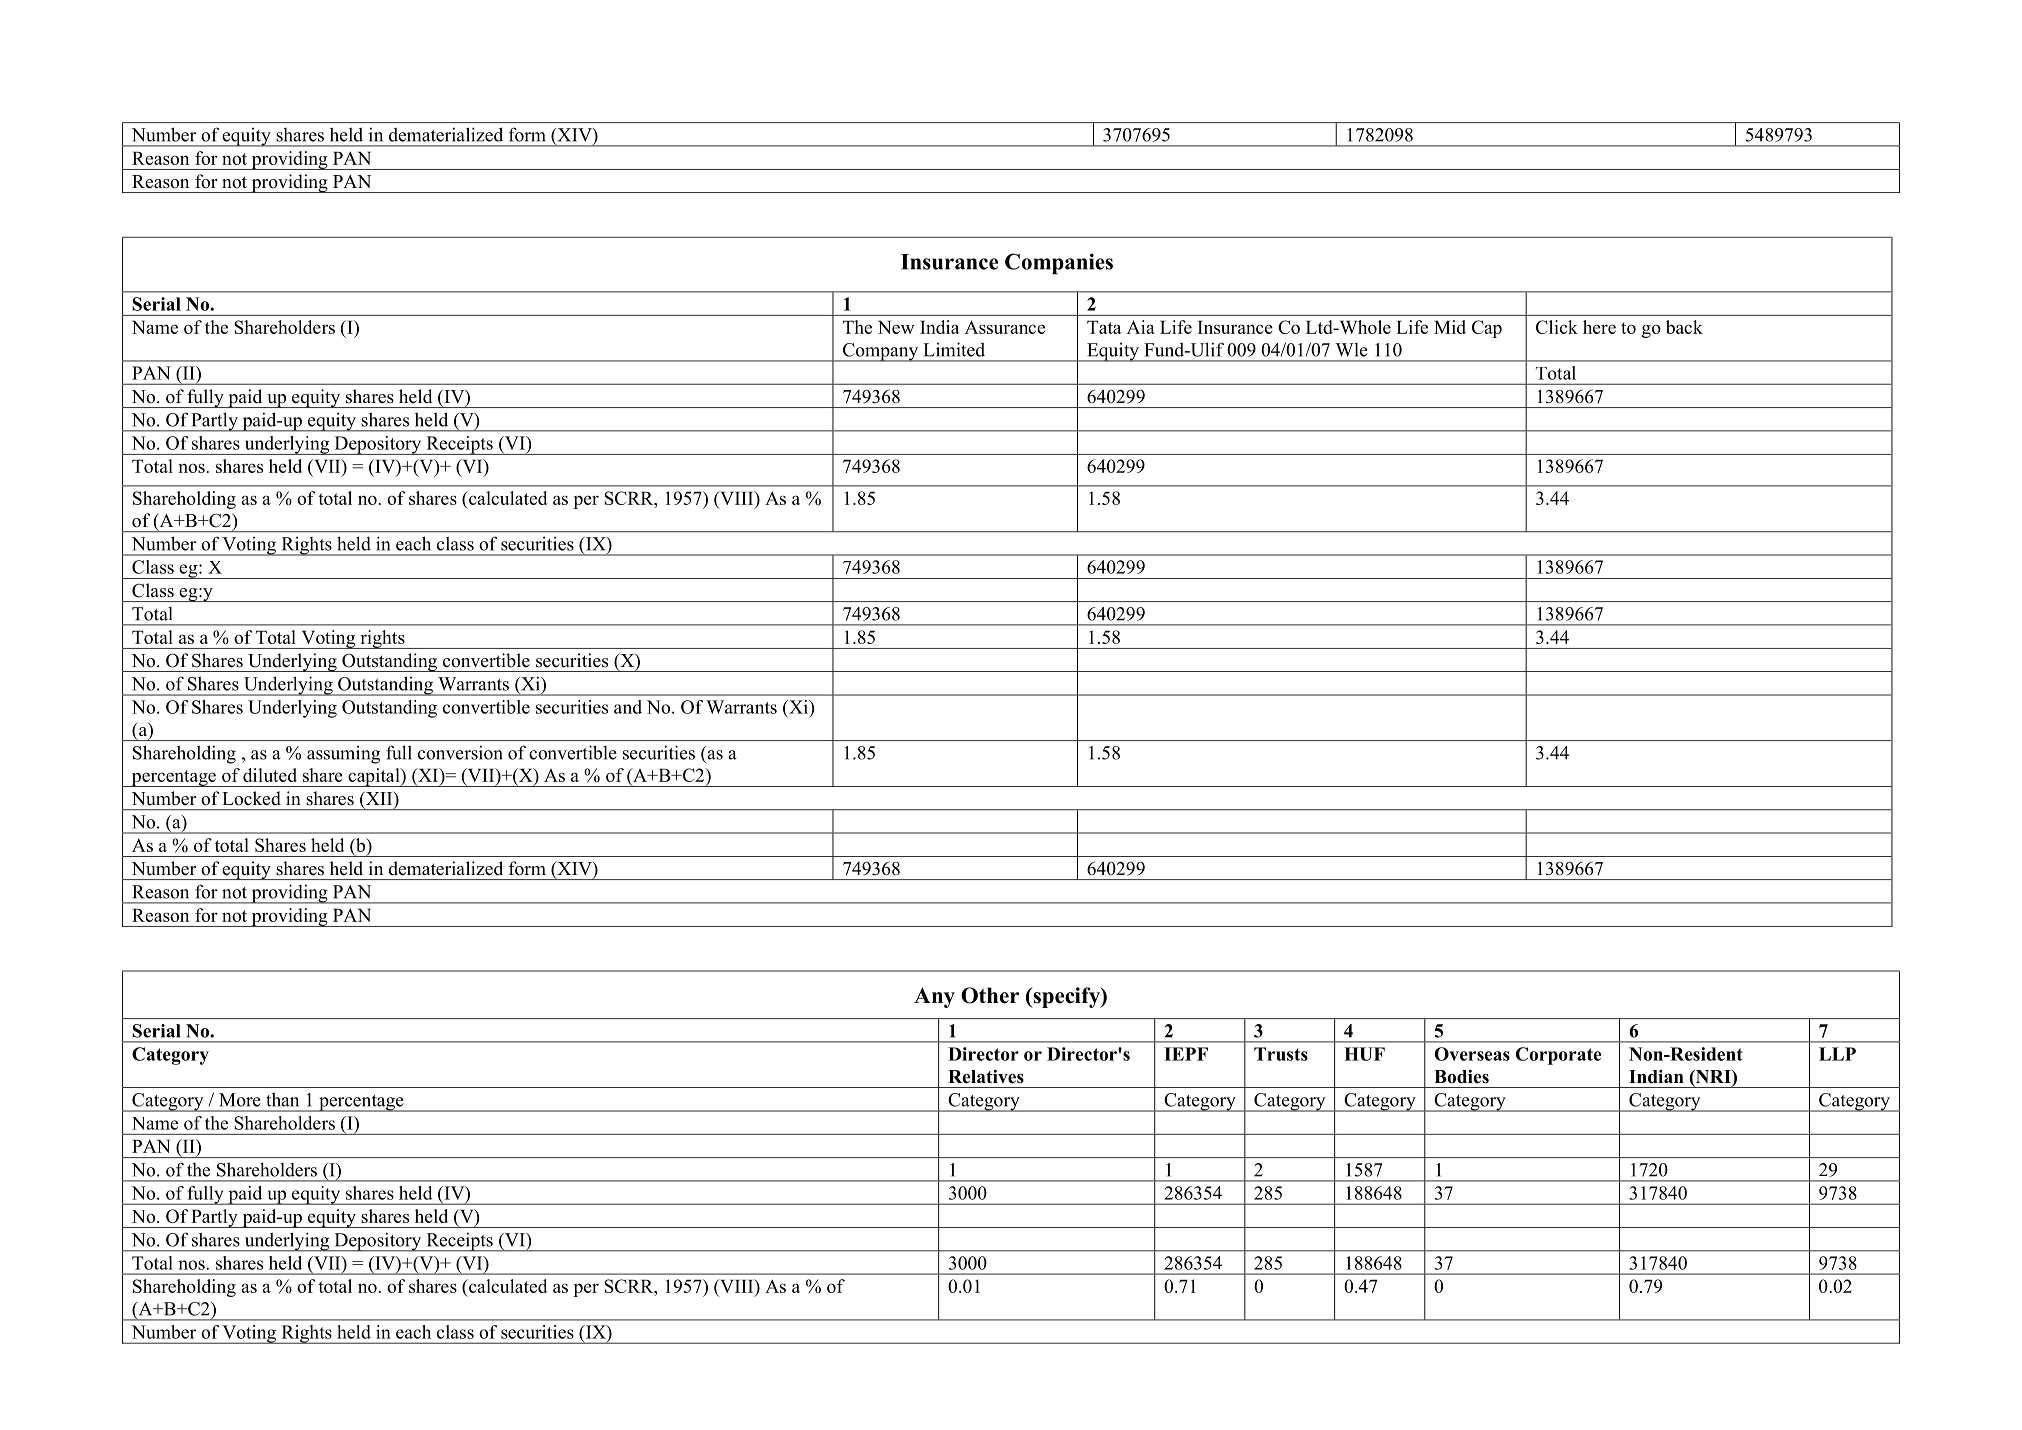 The image size is (2022, 1430). Describe the element at coordinates (1684, 327) in the page. I see `back` at that location.
